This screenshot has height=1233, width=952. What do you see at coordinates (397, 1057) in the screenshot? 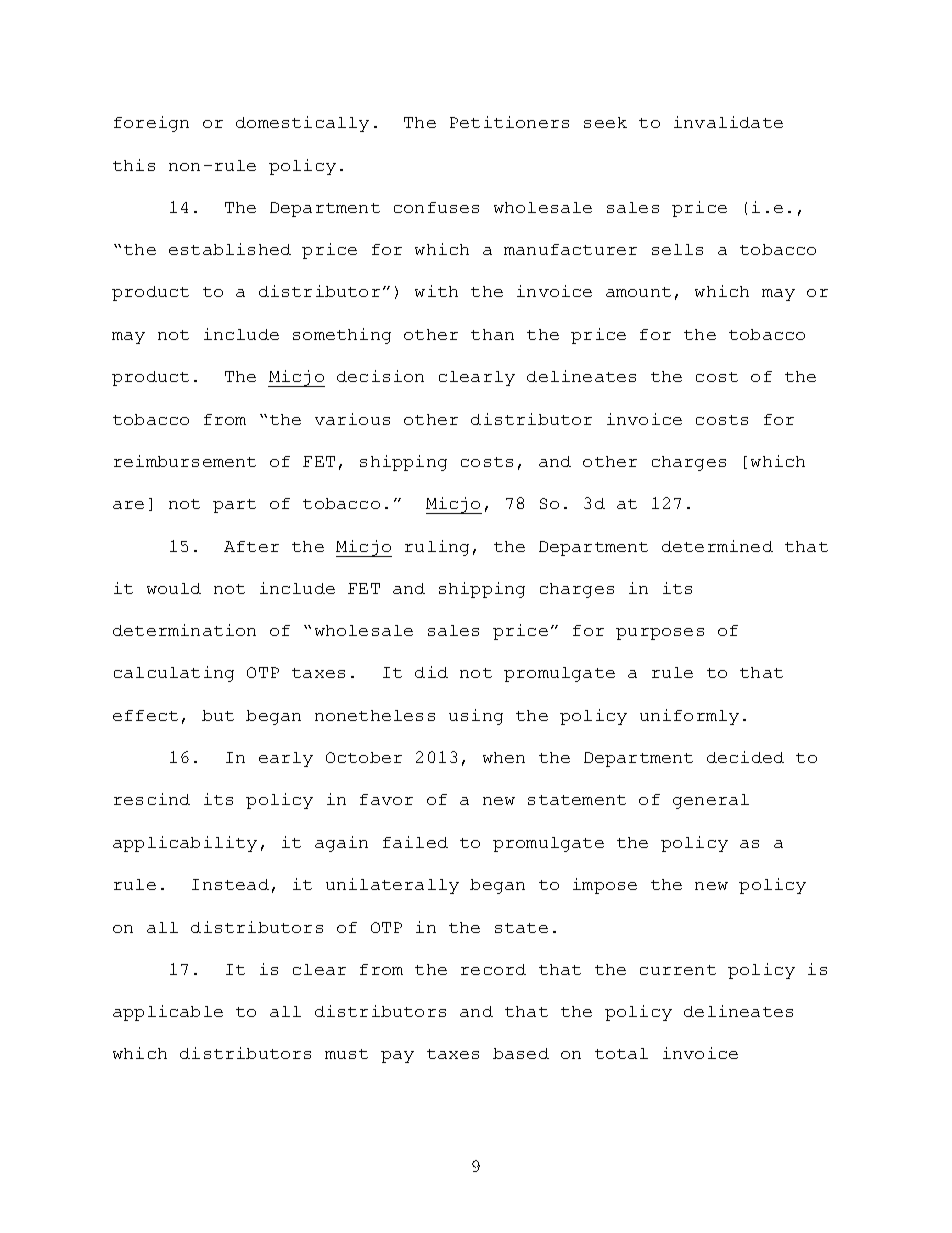
I see `pay` at bounding box center [397, 1057].
